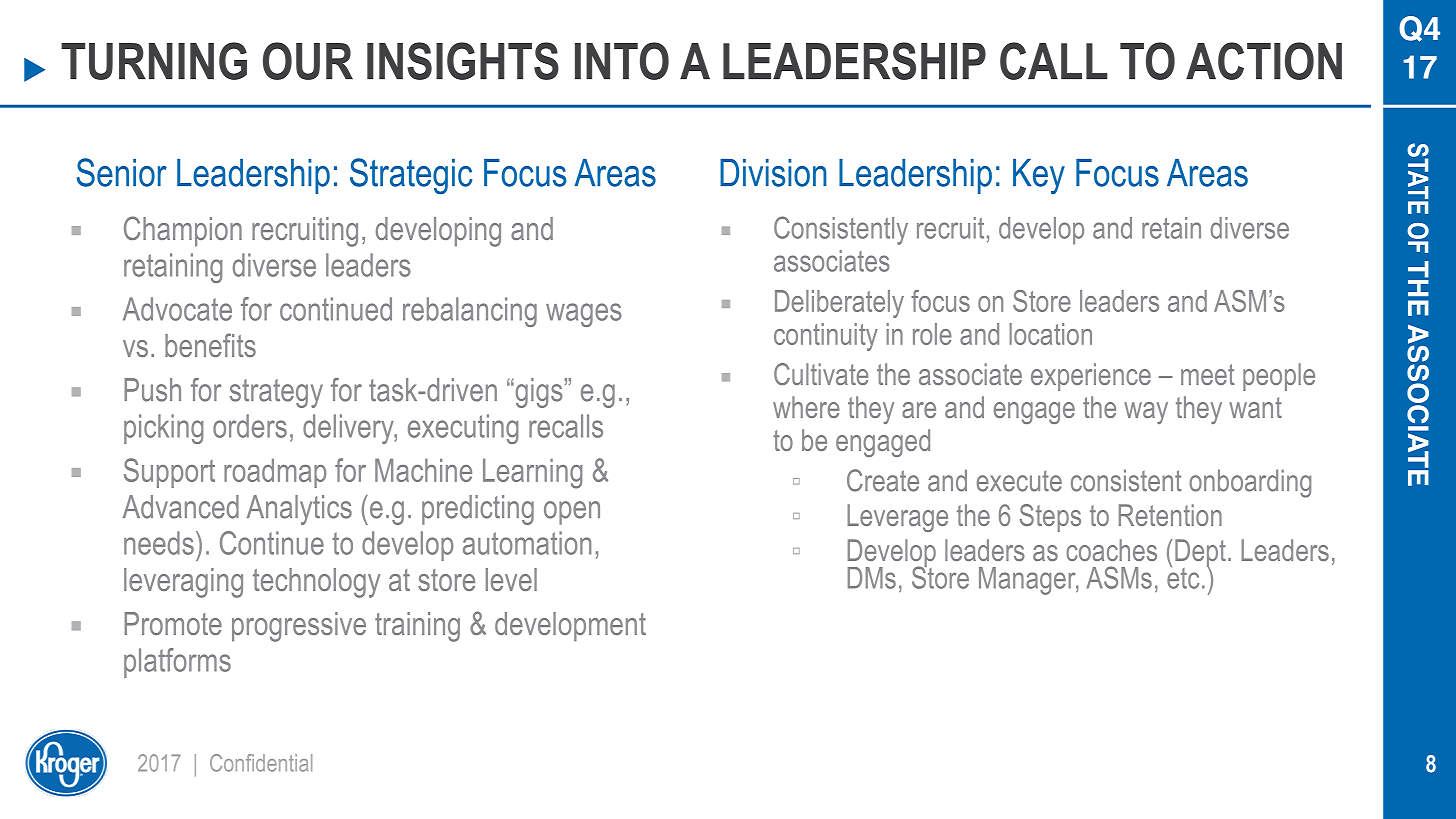 This screenshot has width=1456, height=819. What do you see at coordinates (261, 763) in the screenshot?
I see `Confidential` at bounding box center [261, 763].
